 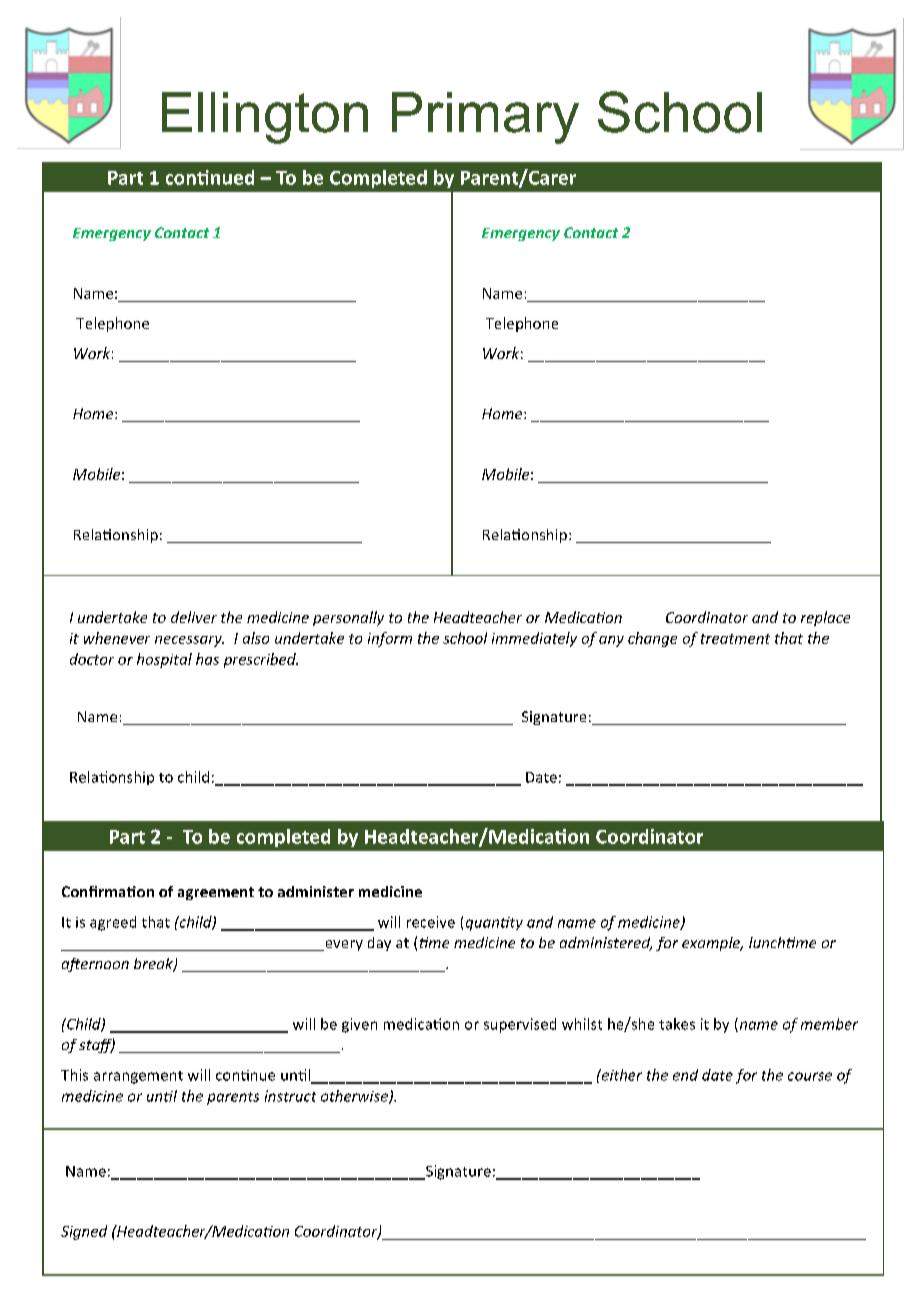 What do you see at coordinates (712, 944) in the screenshot?
I see `example` at bounding box center [712, 944].
